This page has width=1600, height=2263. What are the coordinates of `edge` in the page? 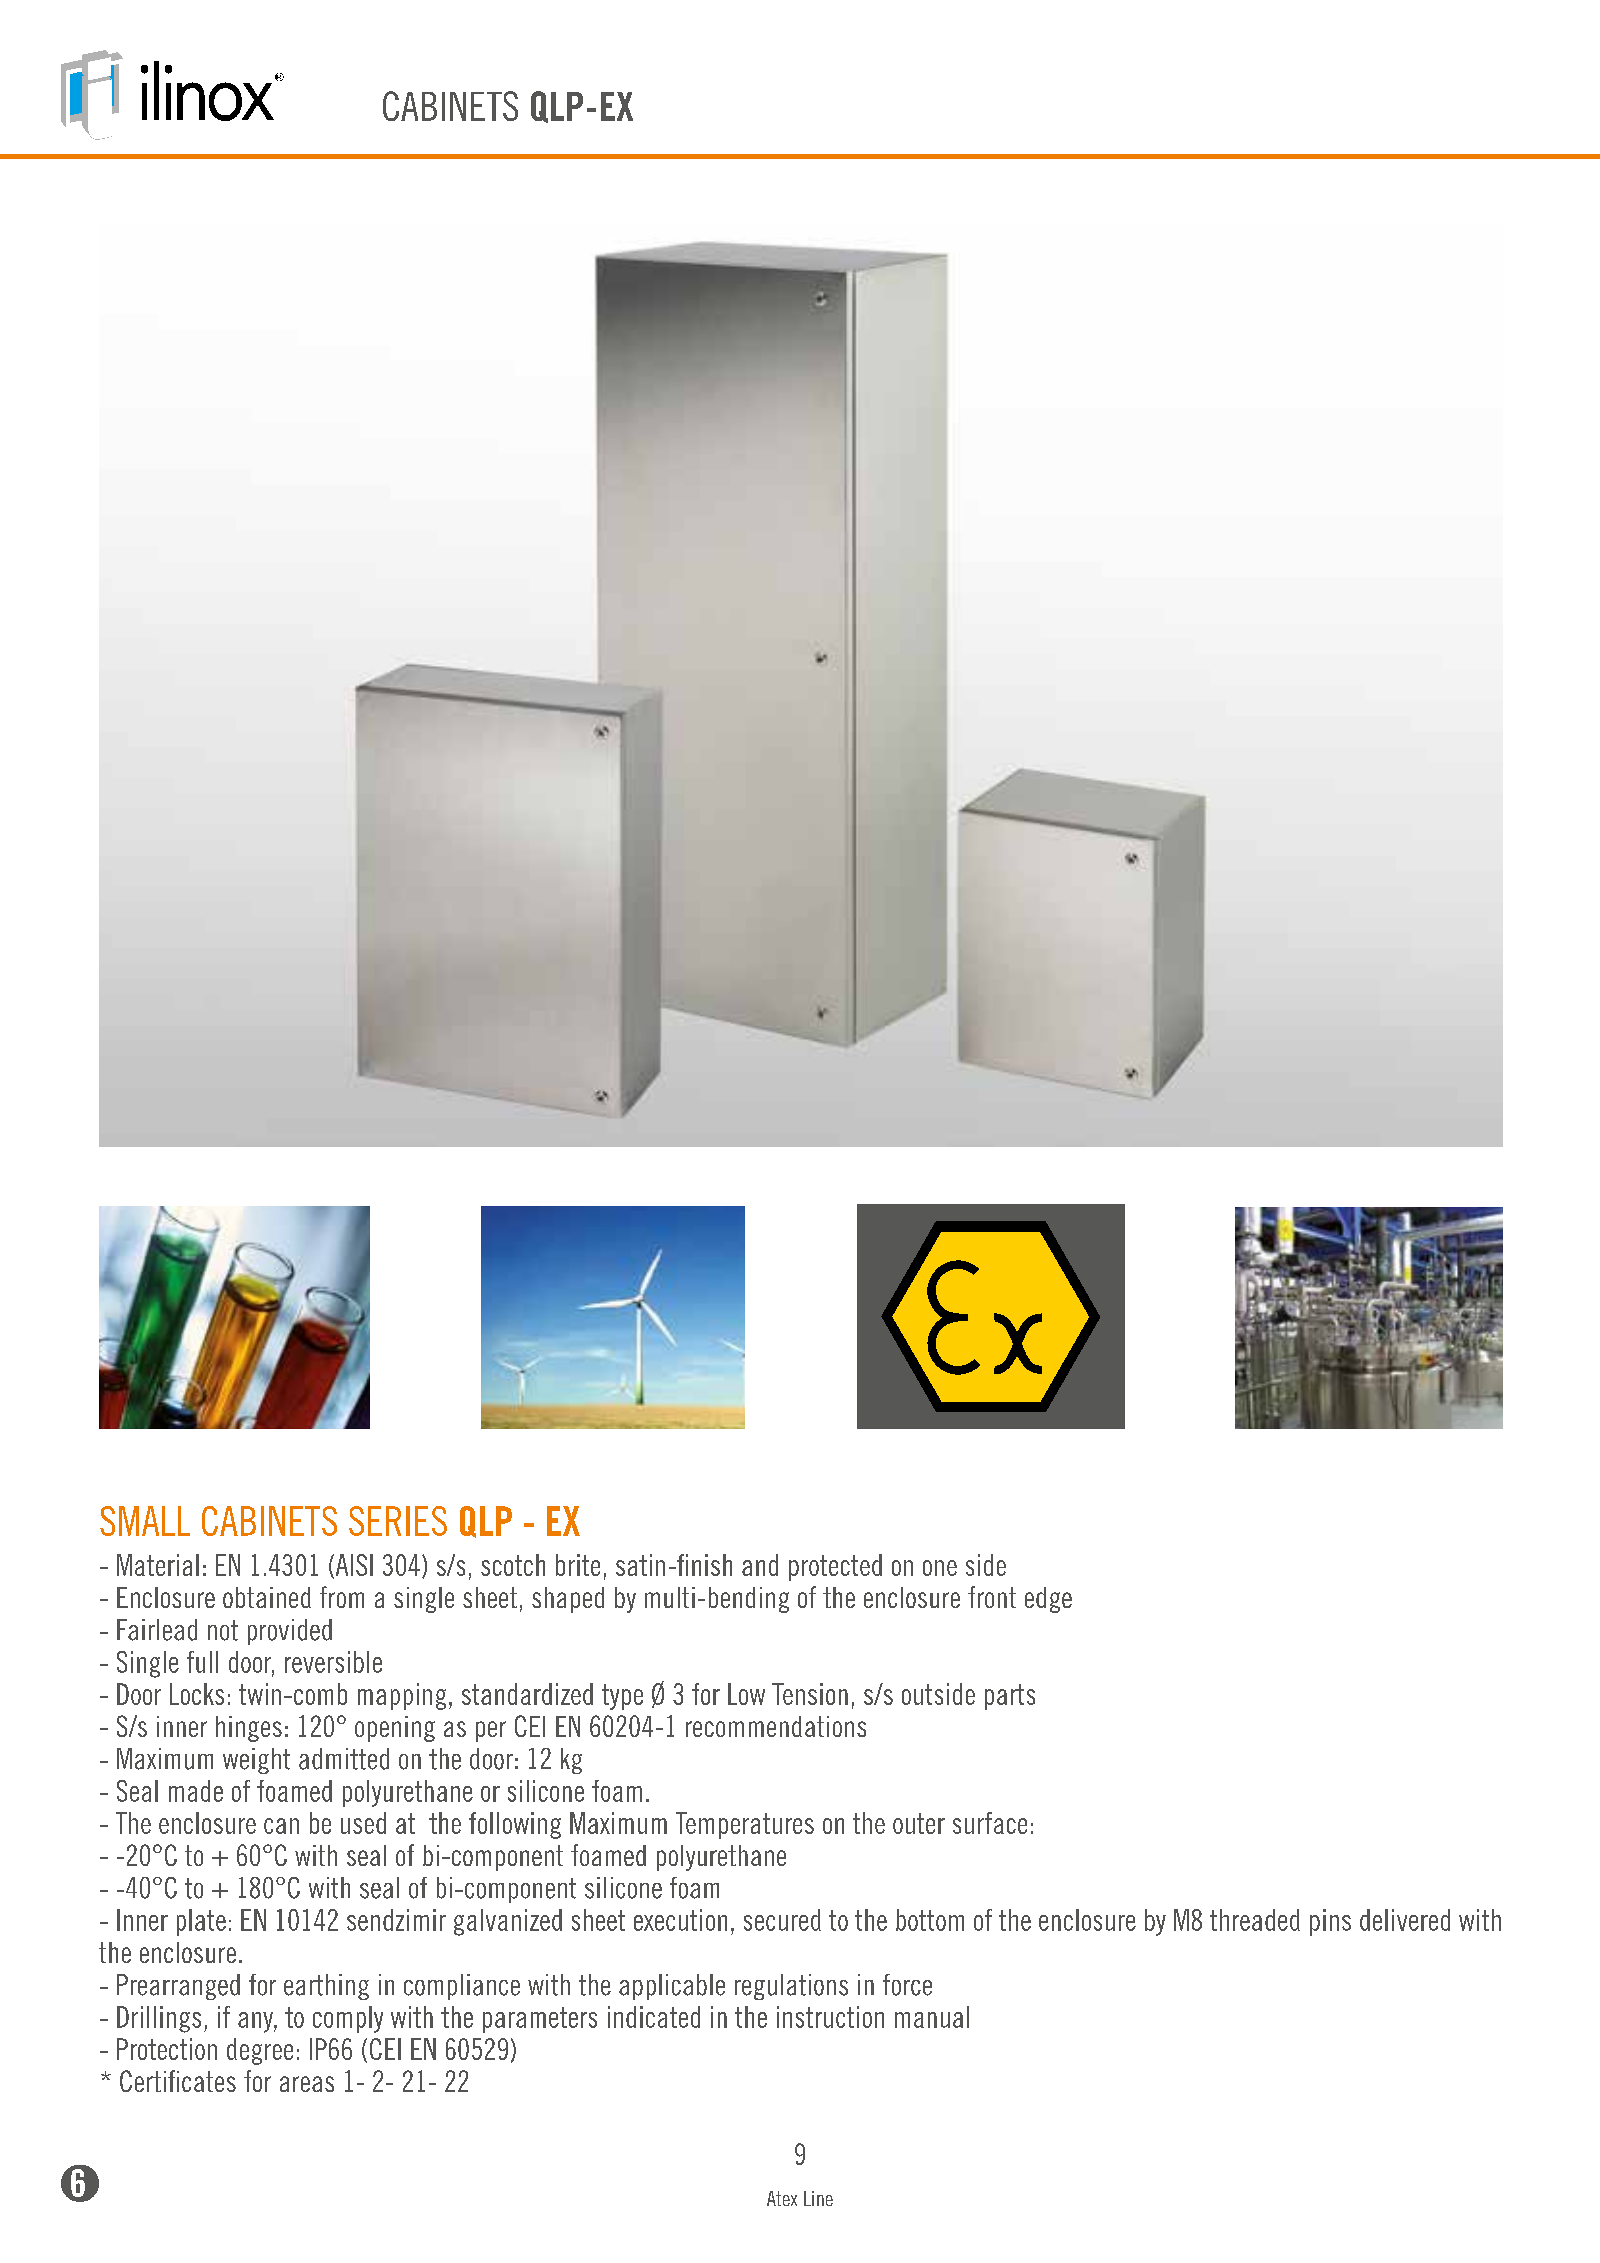 It's located at (1048, 1600).
